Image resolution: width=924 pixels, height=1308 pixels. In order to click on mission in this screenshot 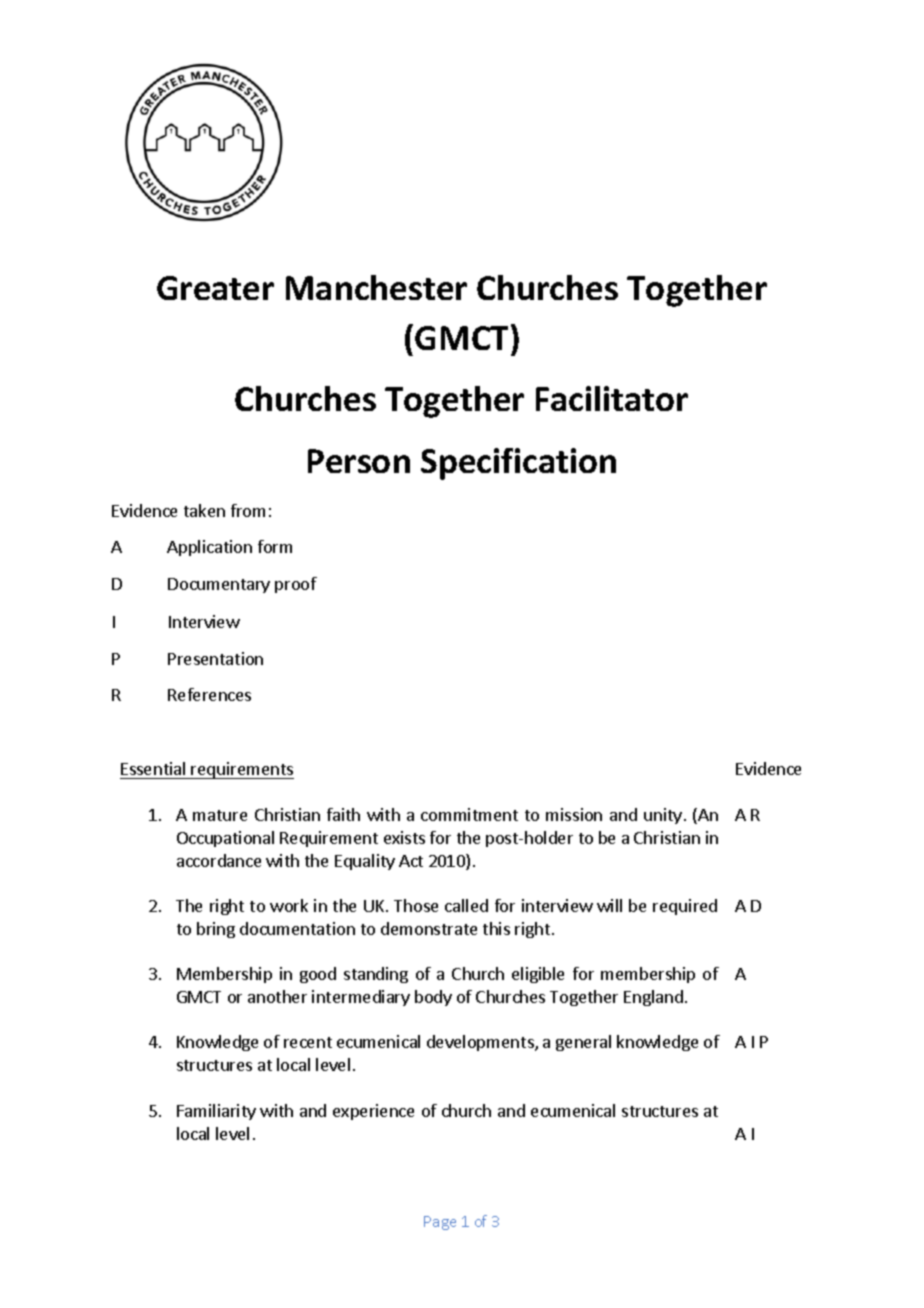, I will do `click(574, 814)`.
